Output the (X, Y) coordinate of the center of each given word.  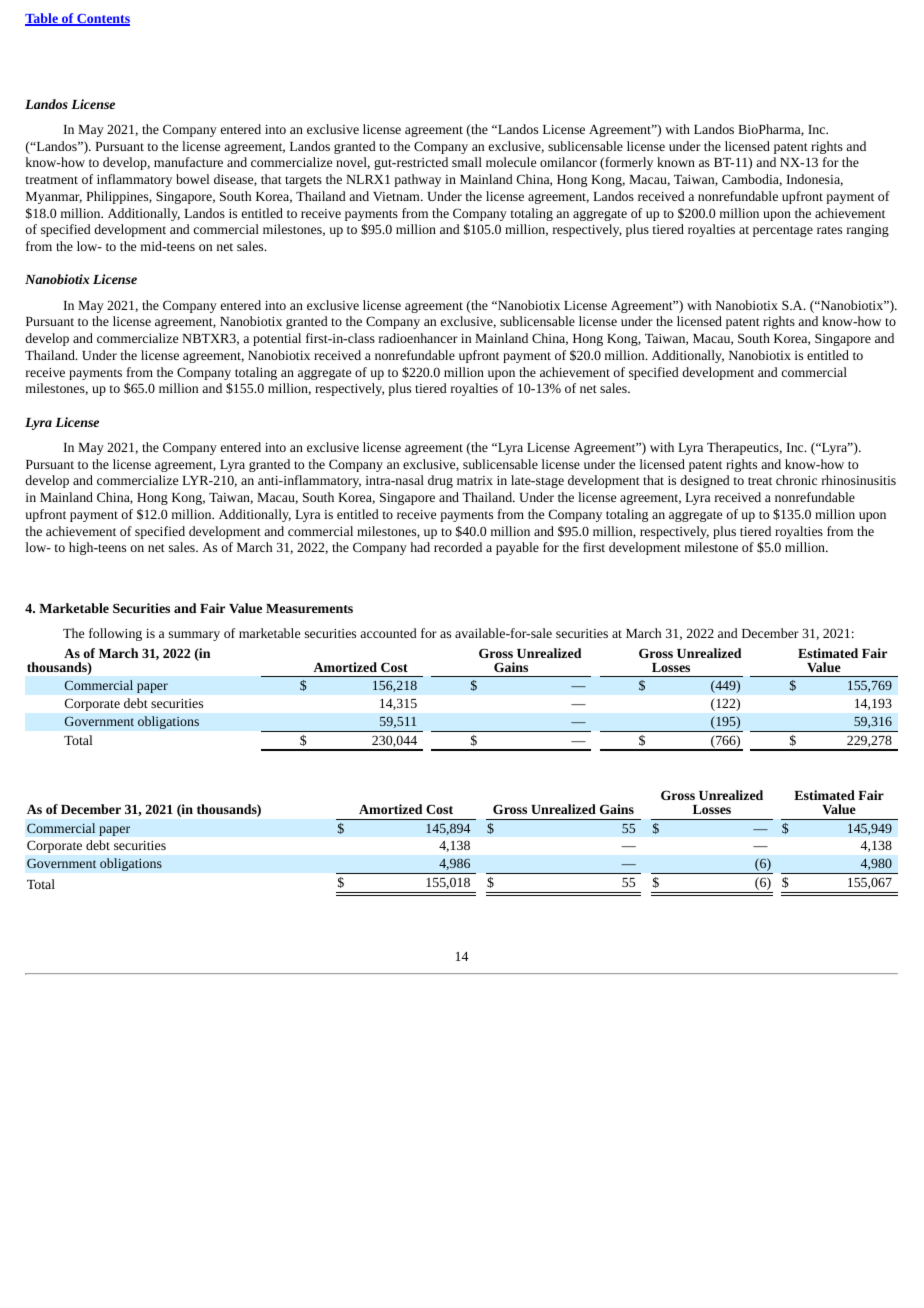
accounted (388, 633)
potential (277, 339)
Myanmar (54, 198)
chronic (796, 480)
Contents (102, 20)
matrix (475, 480)
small (467, 162)
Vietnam (397, 196)
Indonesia (814, 180)
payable (517, 548)
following (115, 634)
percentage (783, 231)
